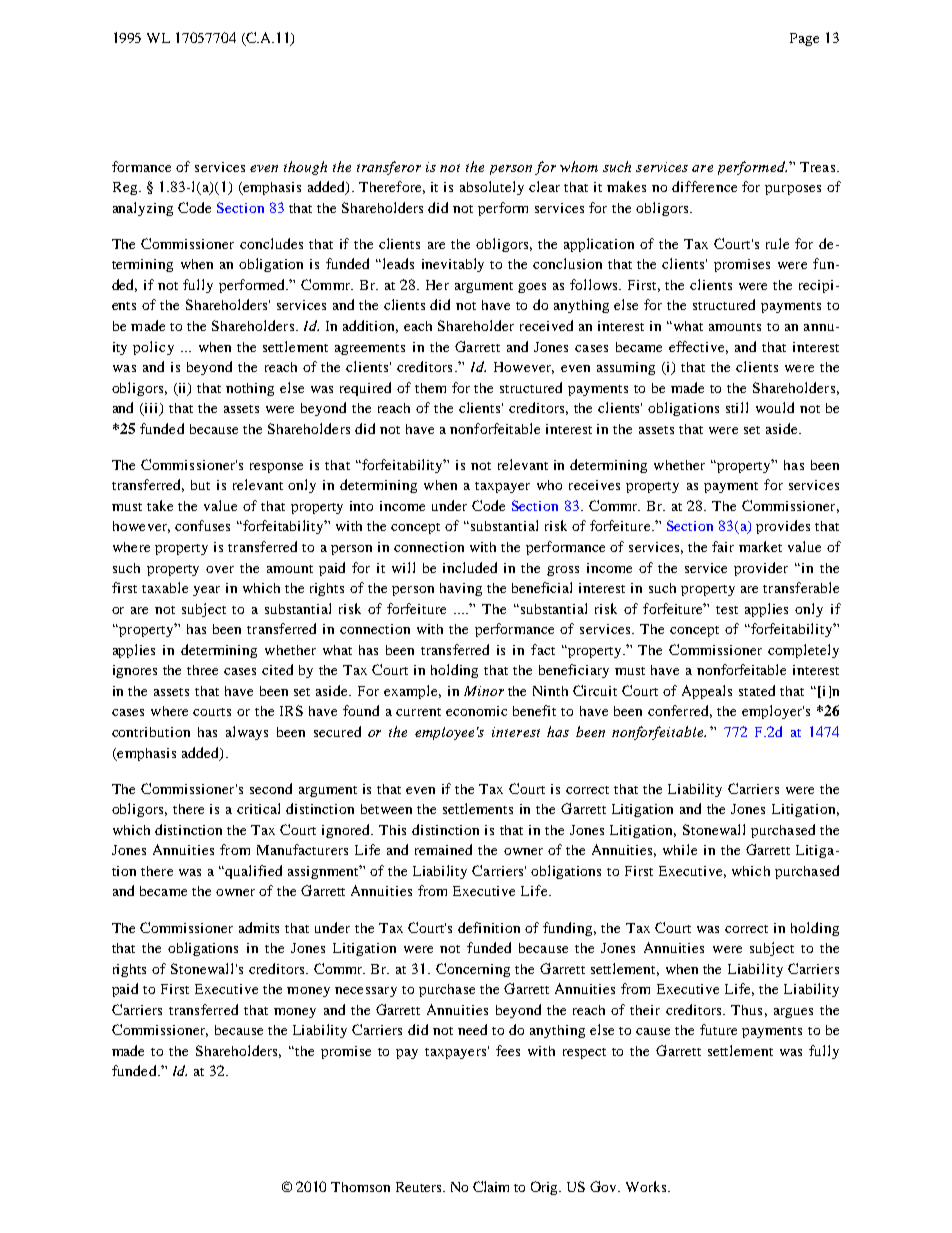  I want to click on year, so click(206, 591).
